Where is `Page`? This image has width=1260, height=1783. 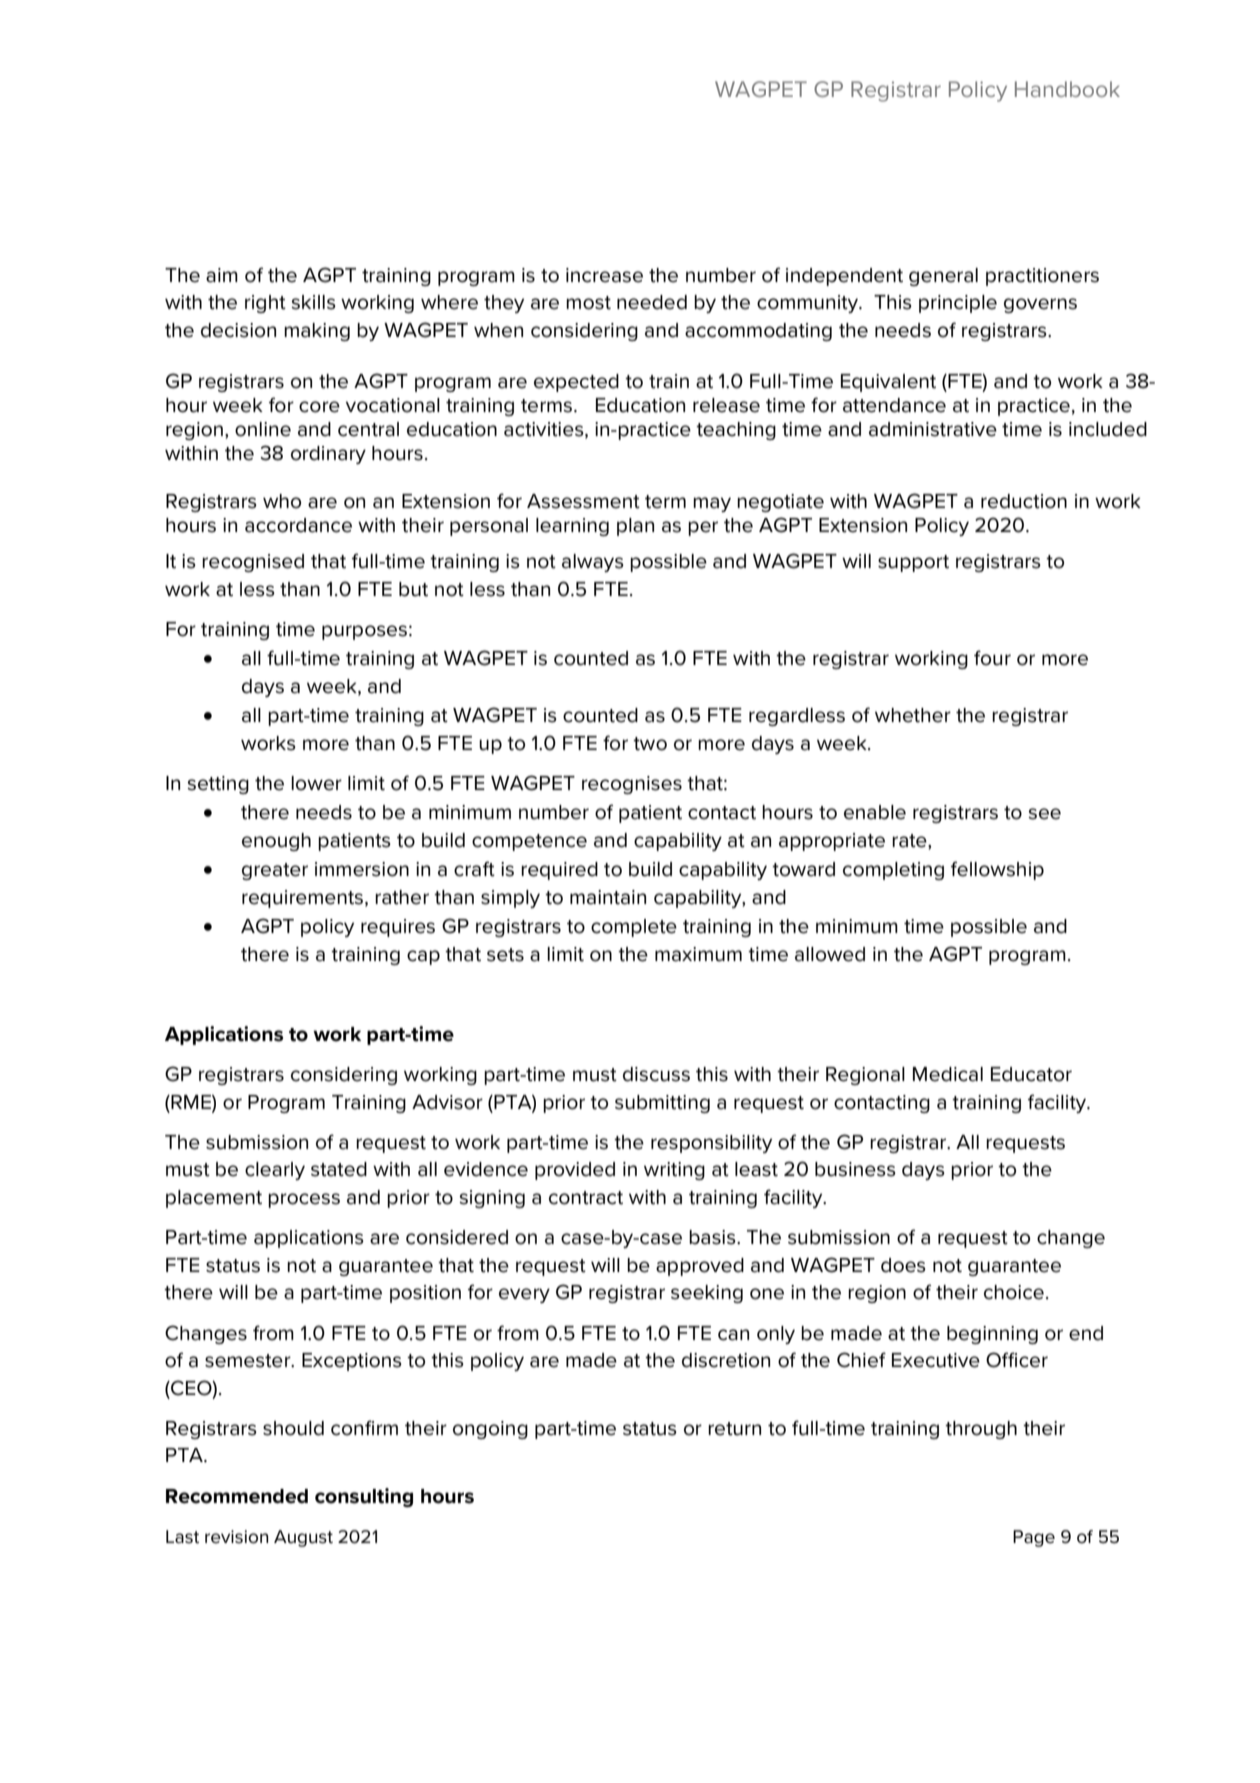 Page is located at coordinates (1034, 1538).
